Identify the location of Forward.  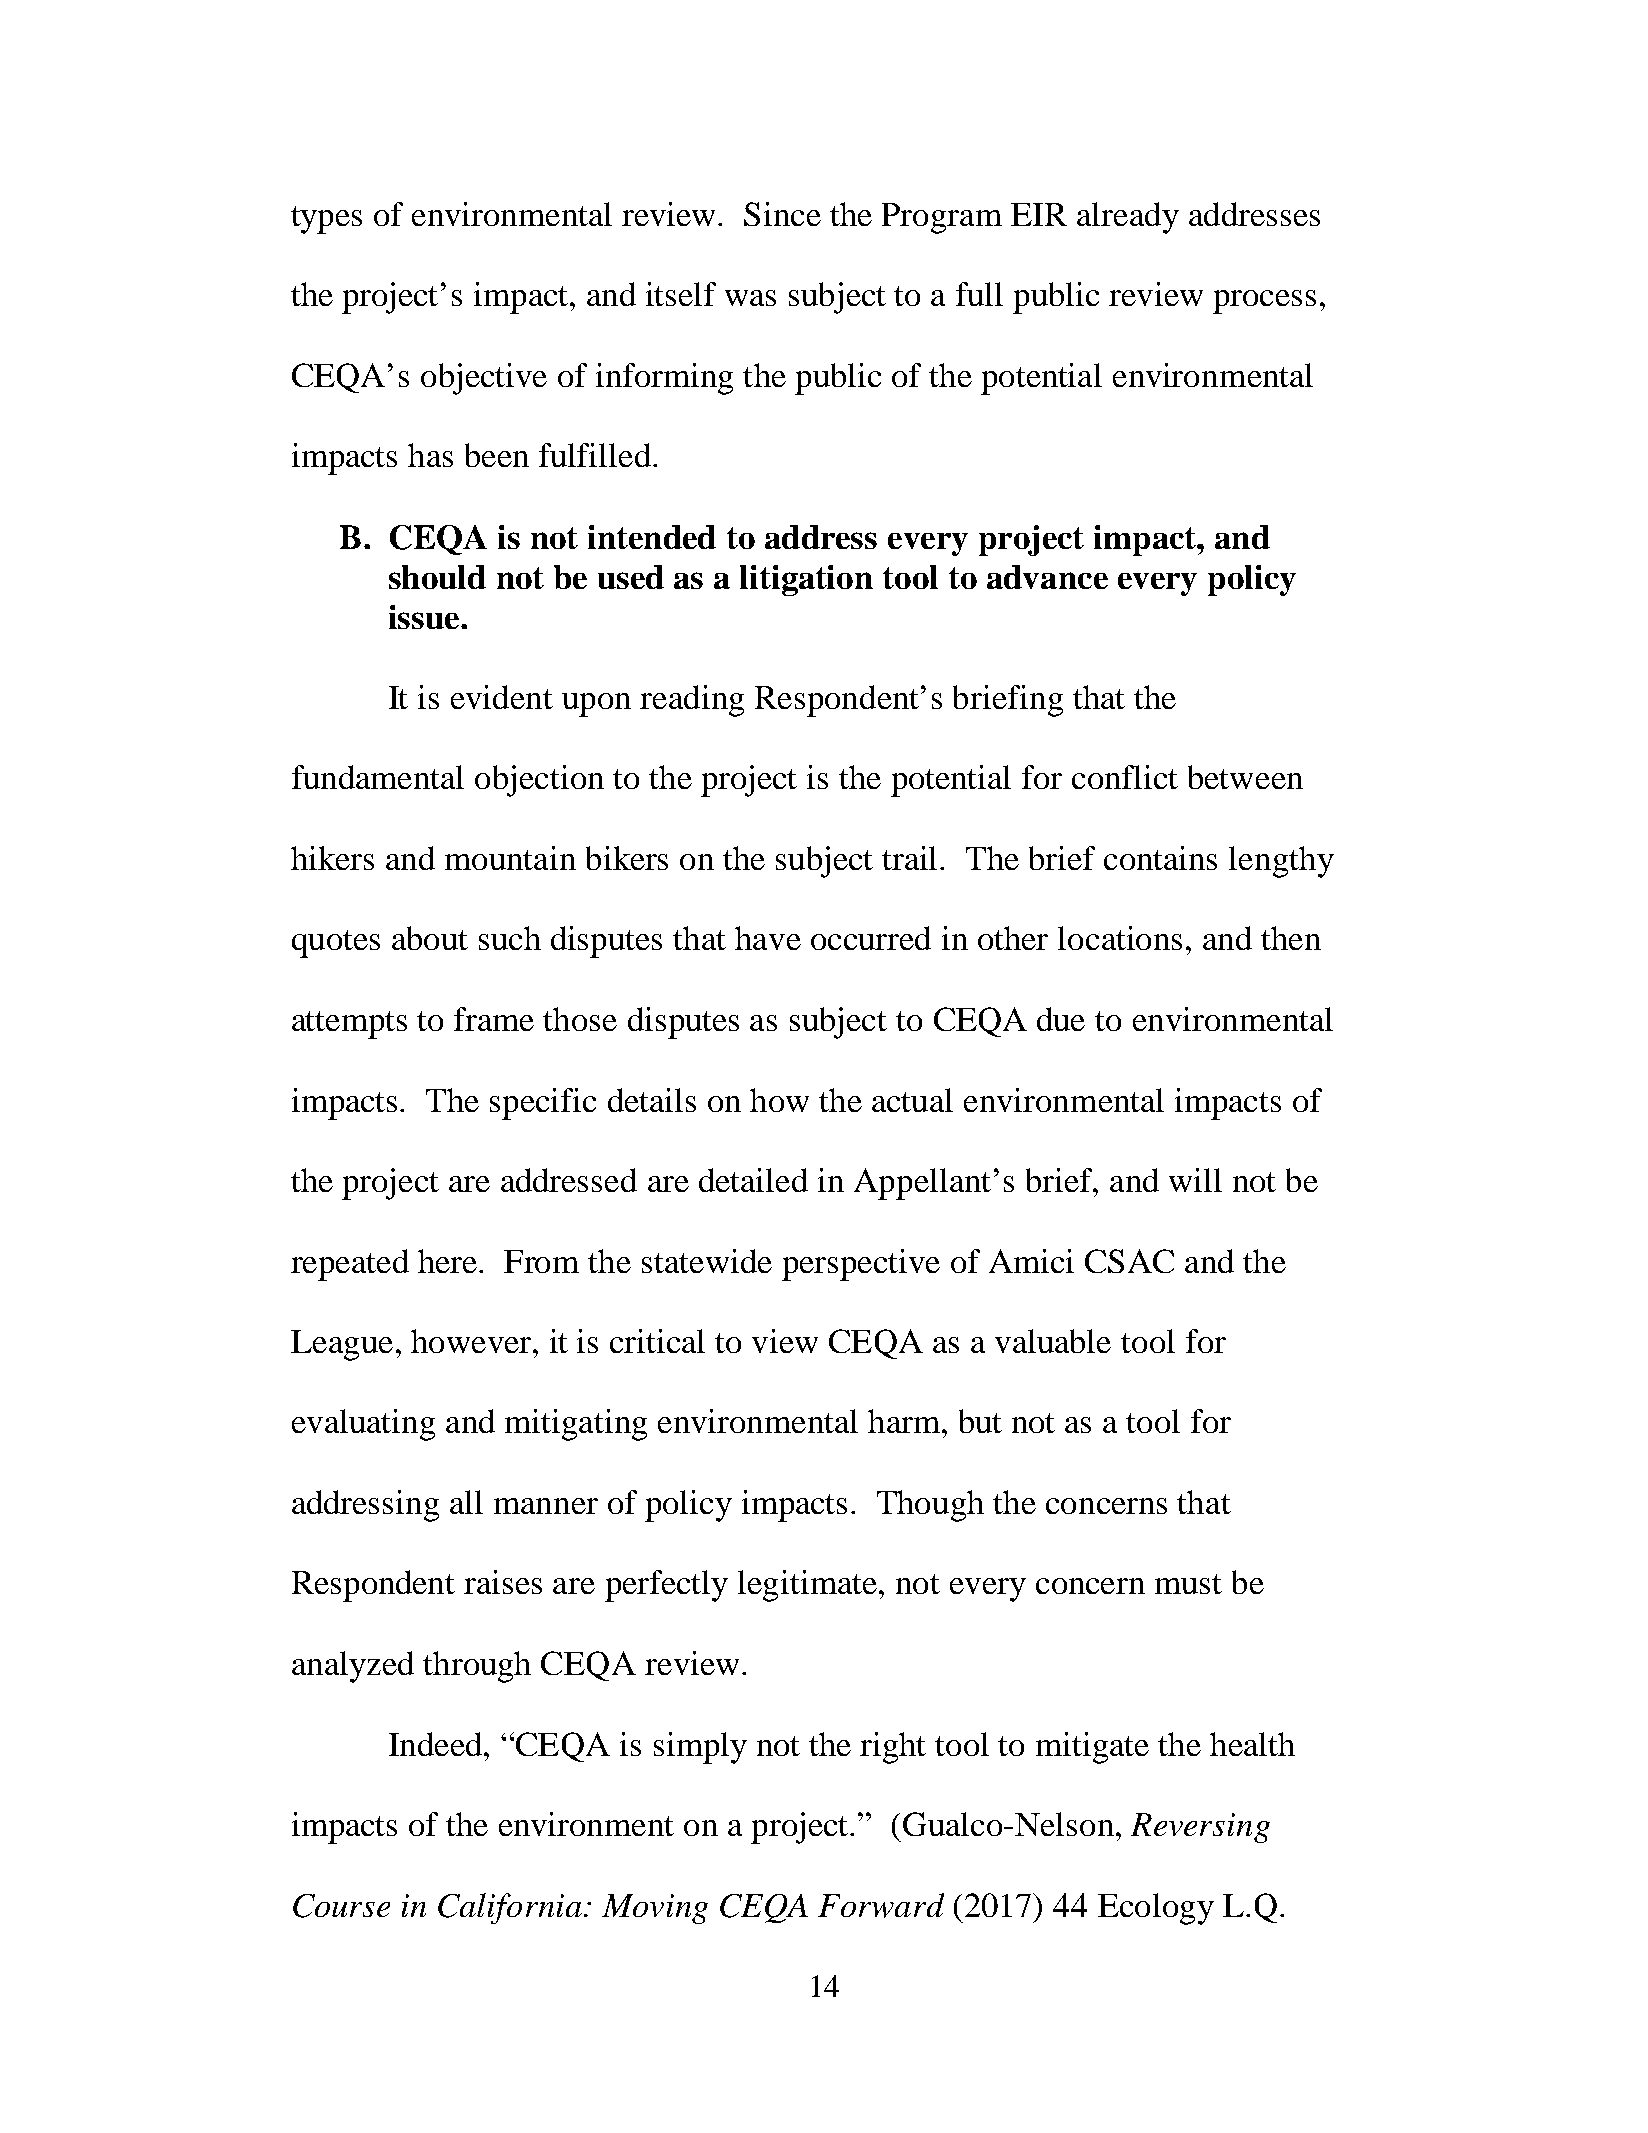
(881, 1905).
